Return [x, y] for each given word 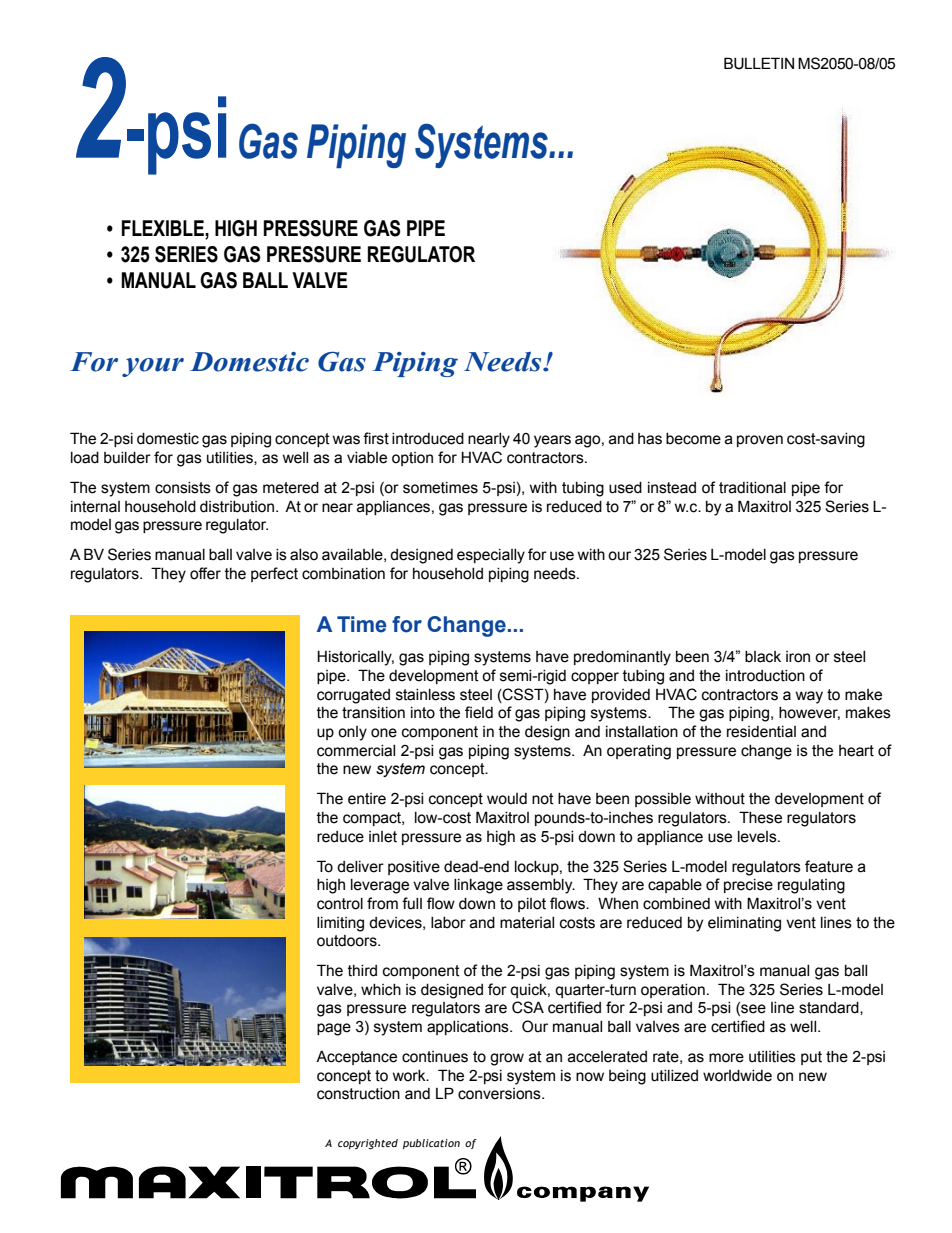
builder [127, 458]
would [507, 799]
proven [760, 441]
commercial [356, 751]
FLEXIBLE [164, 228]
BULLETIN [759, 63]
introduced [428, 439]
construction [358, 1094]
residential [761, 732]
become [693, 439]
